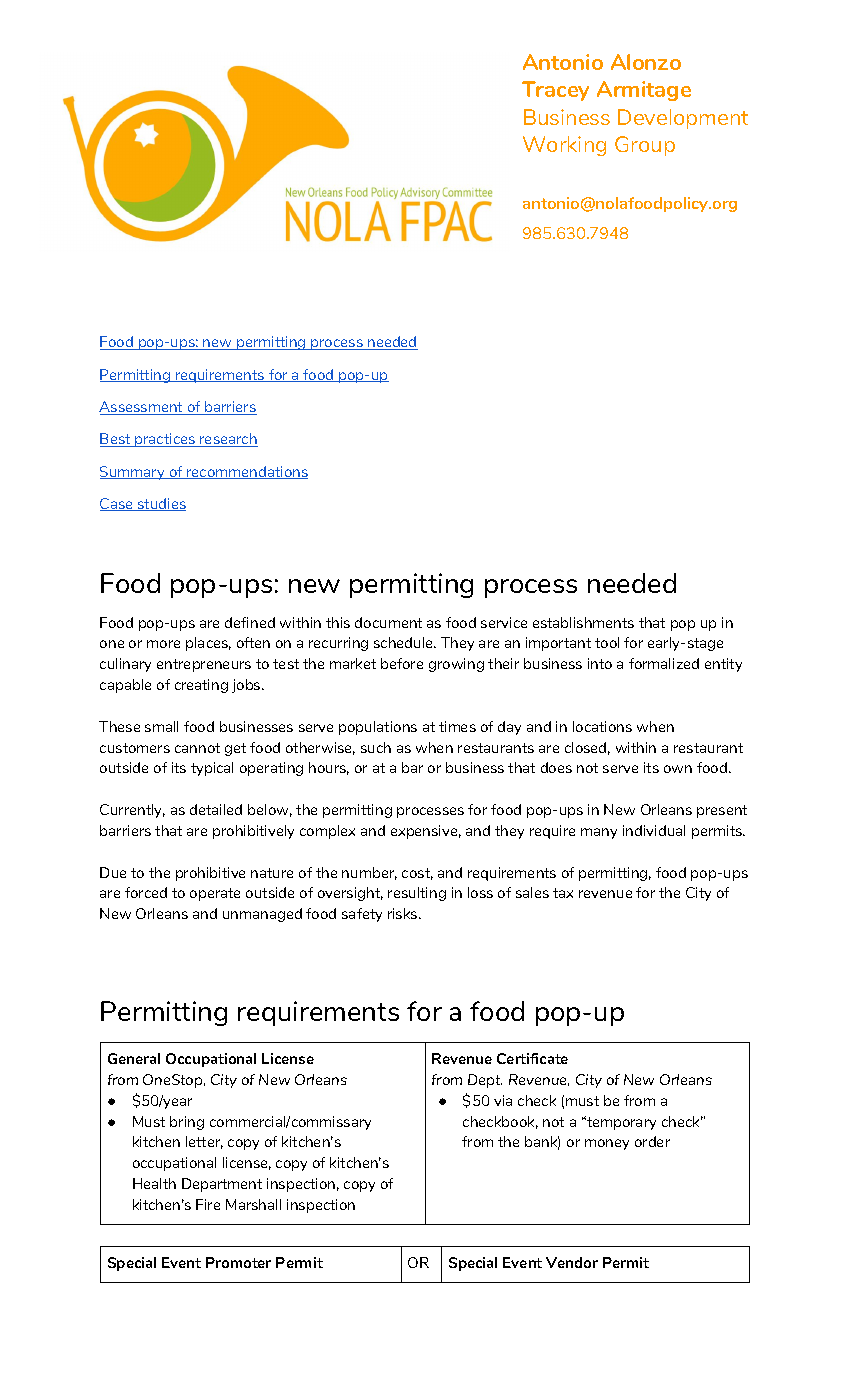 The width and height of the image is (849, 1400). Describe the element at coordinates (402, 663) in the image. I see `before` at that location.
